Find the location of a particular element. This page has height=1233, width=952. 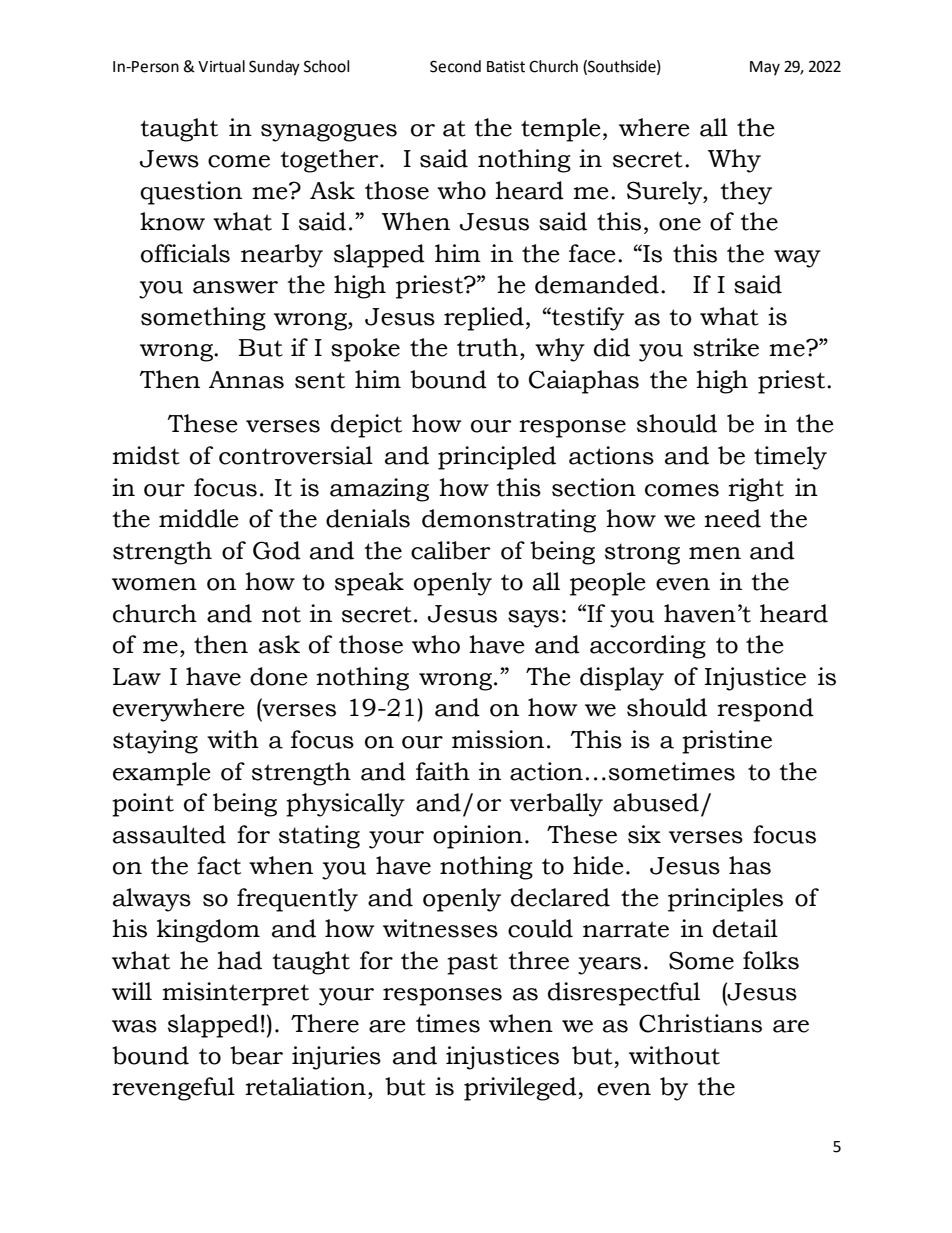

Second is located at coordinates (455, 66).
